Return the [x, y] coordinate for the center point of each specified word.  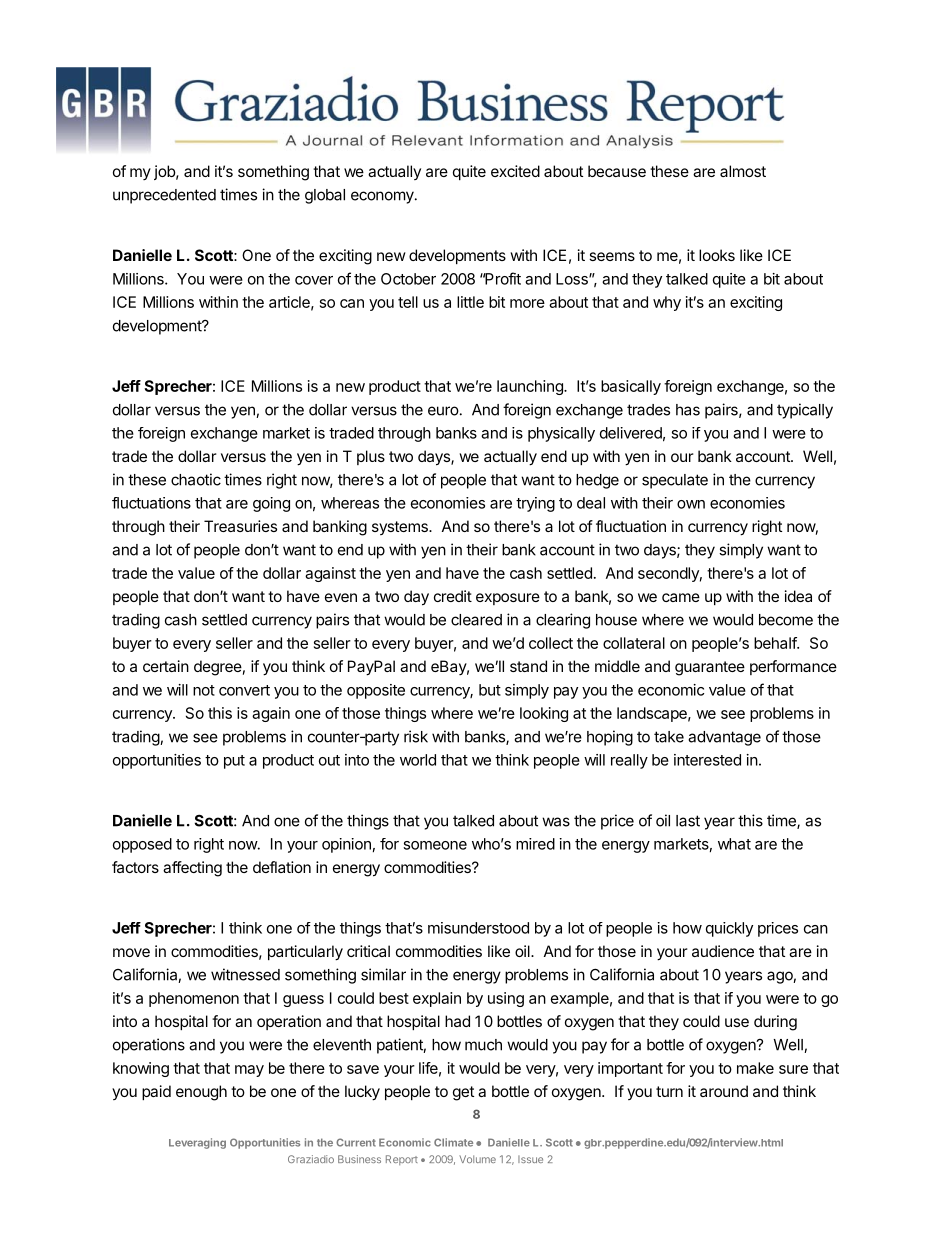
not [204, 690]
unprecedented [164, 196]
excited [515, 171]
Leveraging [197, 1143]
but [490, 690]
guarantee [710, 668]
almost [743, 171]
